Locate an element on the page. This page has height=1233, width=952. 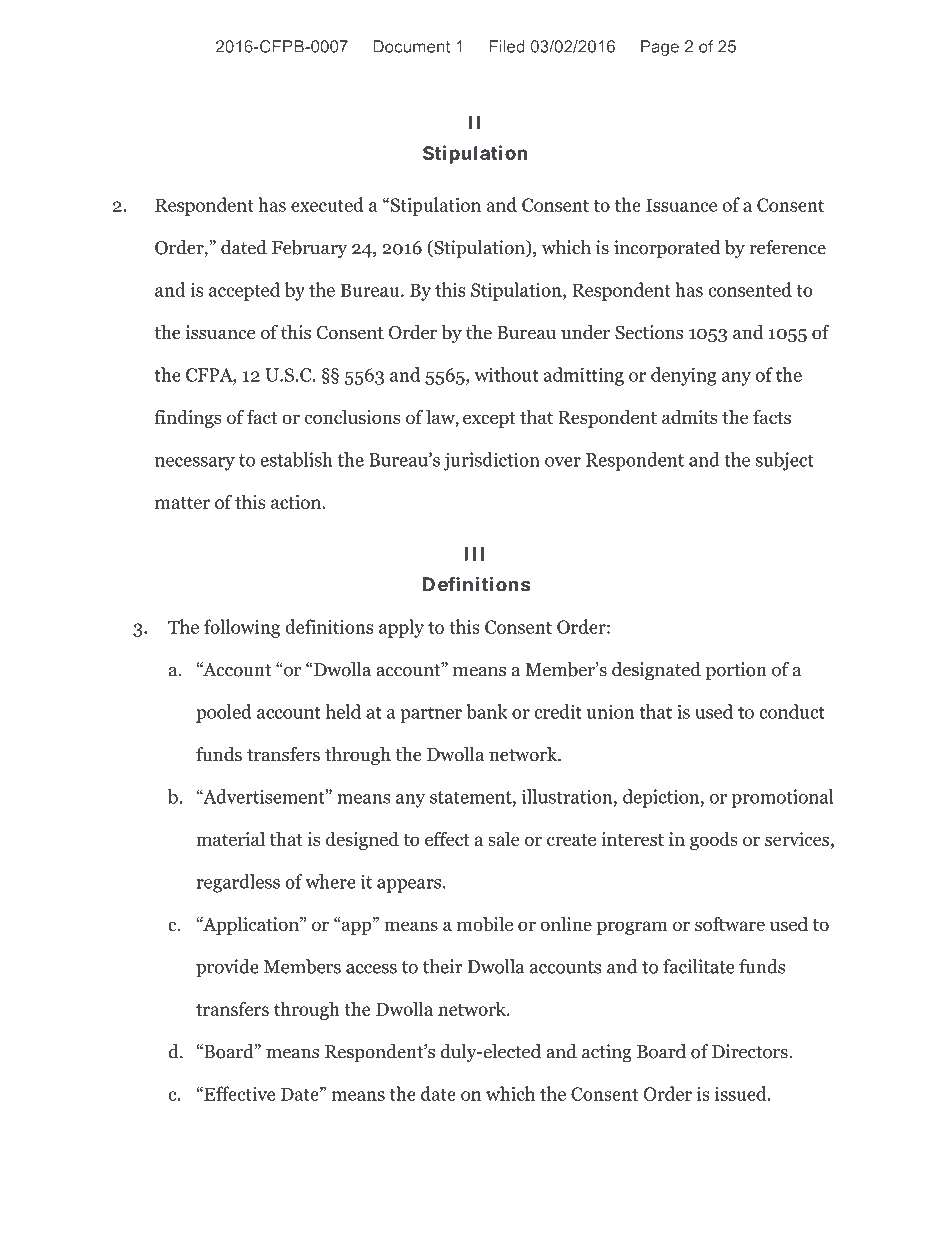
Directors is located at coordinates (751, 1051).
